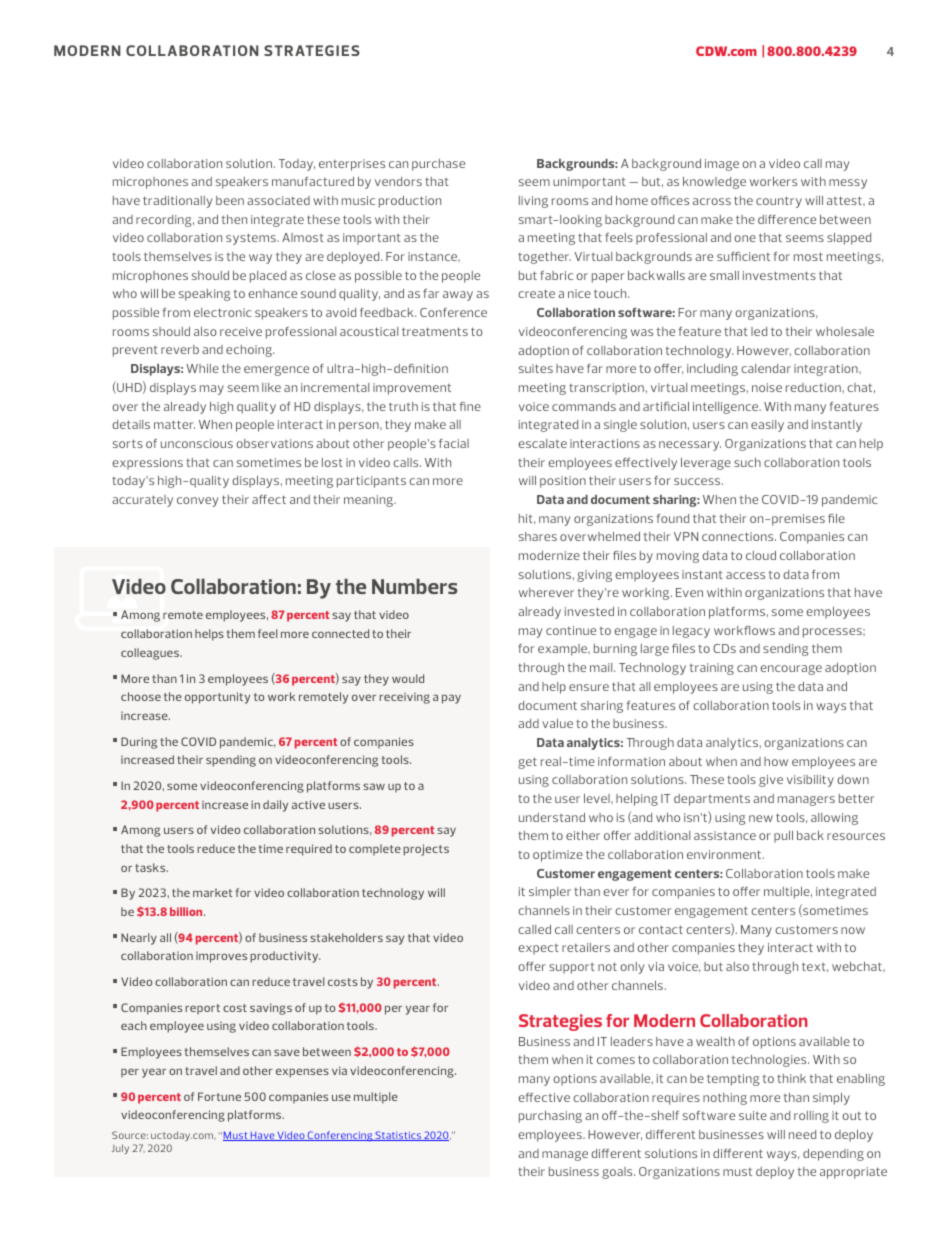  What do you see at coordinates (550, 1117) in the screenshot?
I see `purchasing` at bounding box center [550, 1117].
